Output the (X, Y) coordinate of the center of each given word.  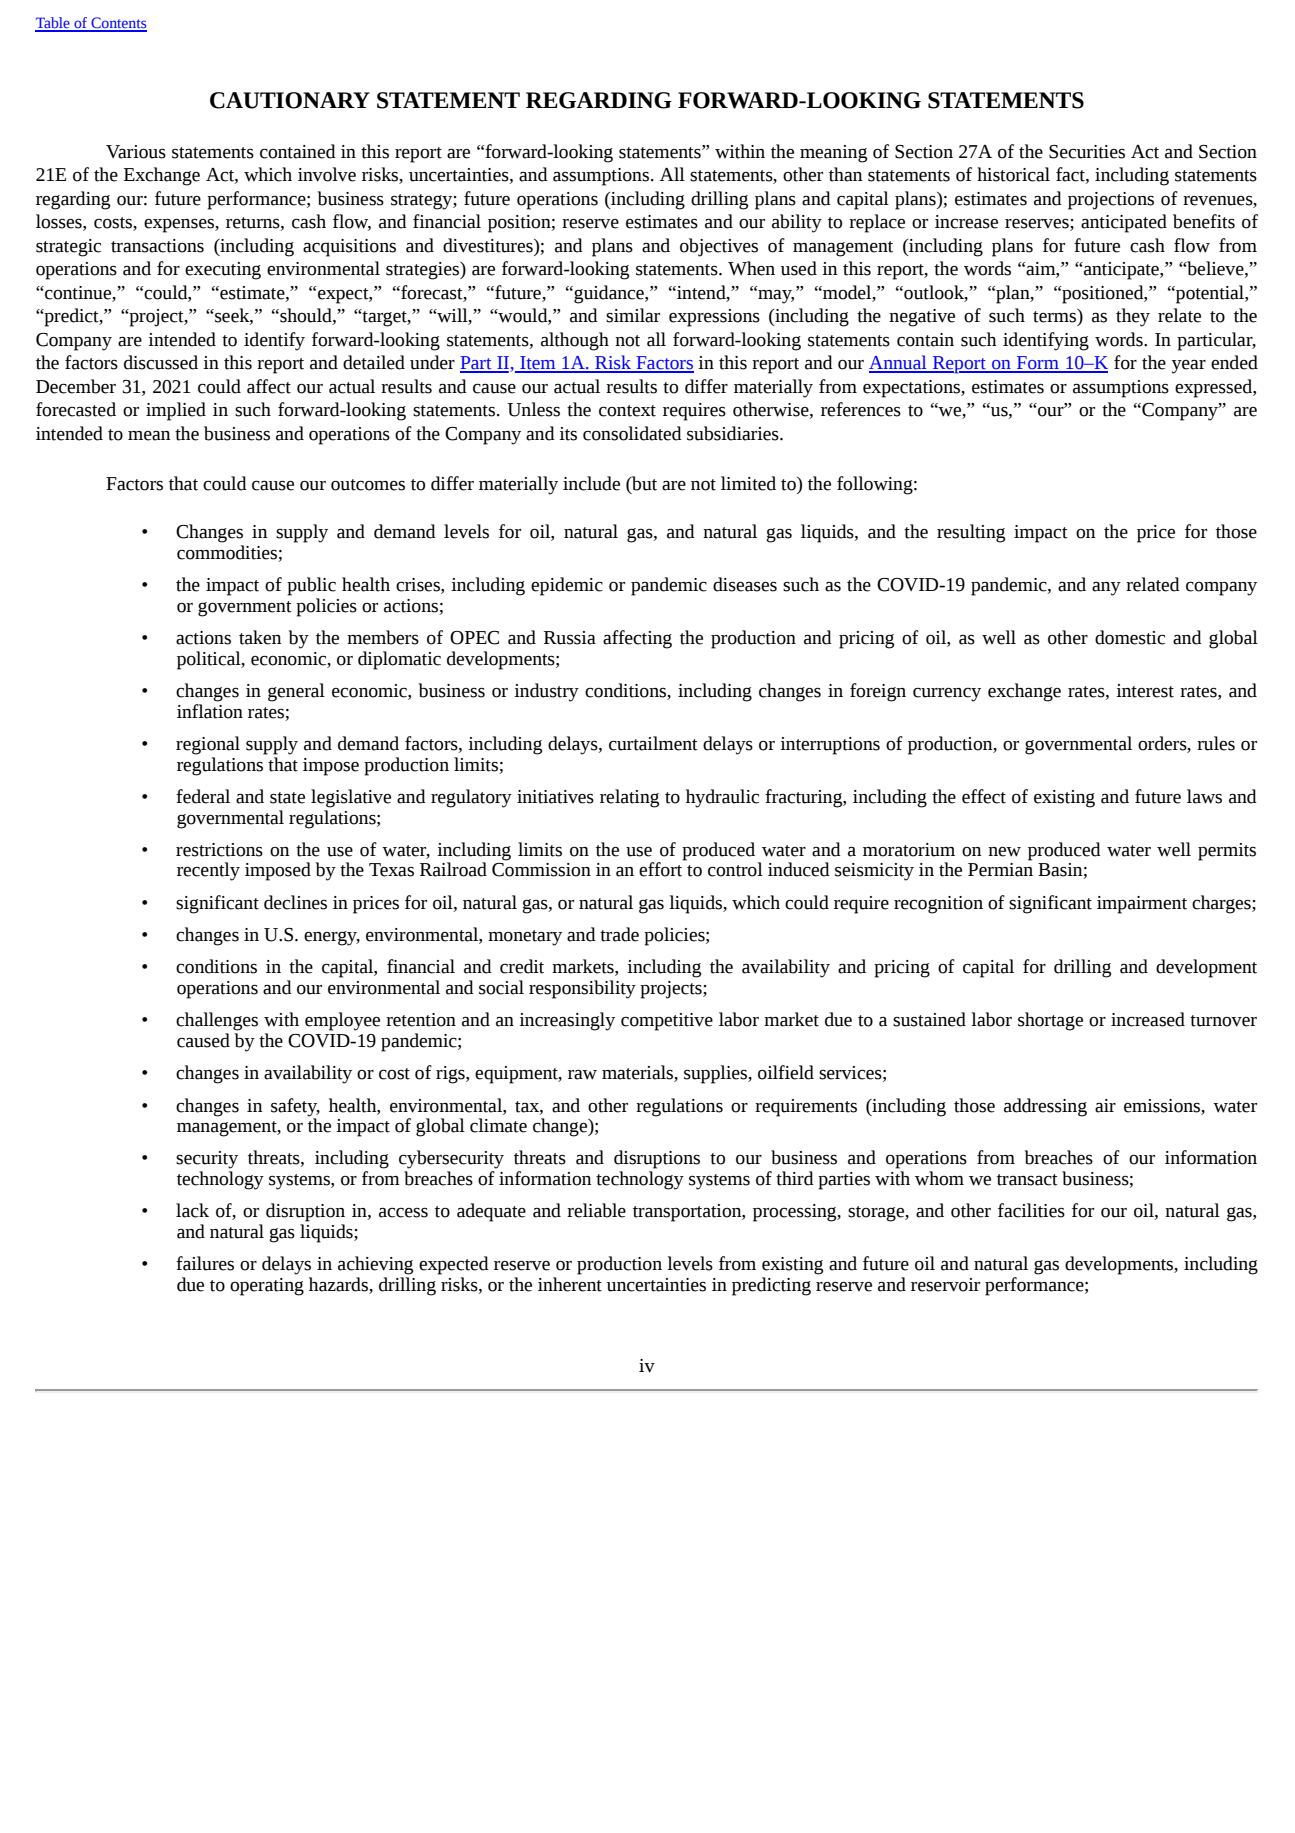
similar (633, 315)
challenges (217, 1021)
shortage (1050, 1021)
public (311, 586)
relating (629, 798)
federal (203, 796)
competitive (667, 1022)
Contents (118, 24)
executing (223, 271)
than (845, 174)
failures (205, 1263)
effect (984, 796)
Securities (1087, 152)
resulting (971, 533)
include (591, 483)
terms (1055, 316)
